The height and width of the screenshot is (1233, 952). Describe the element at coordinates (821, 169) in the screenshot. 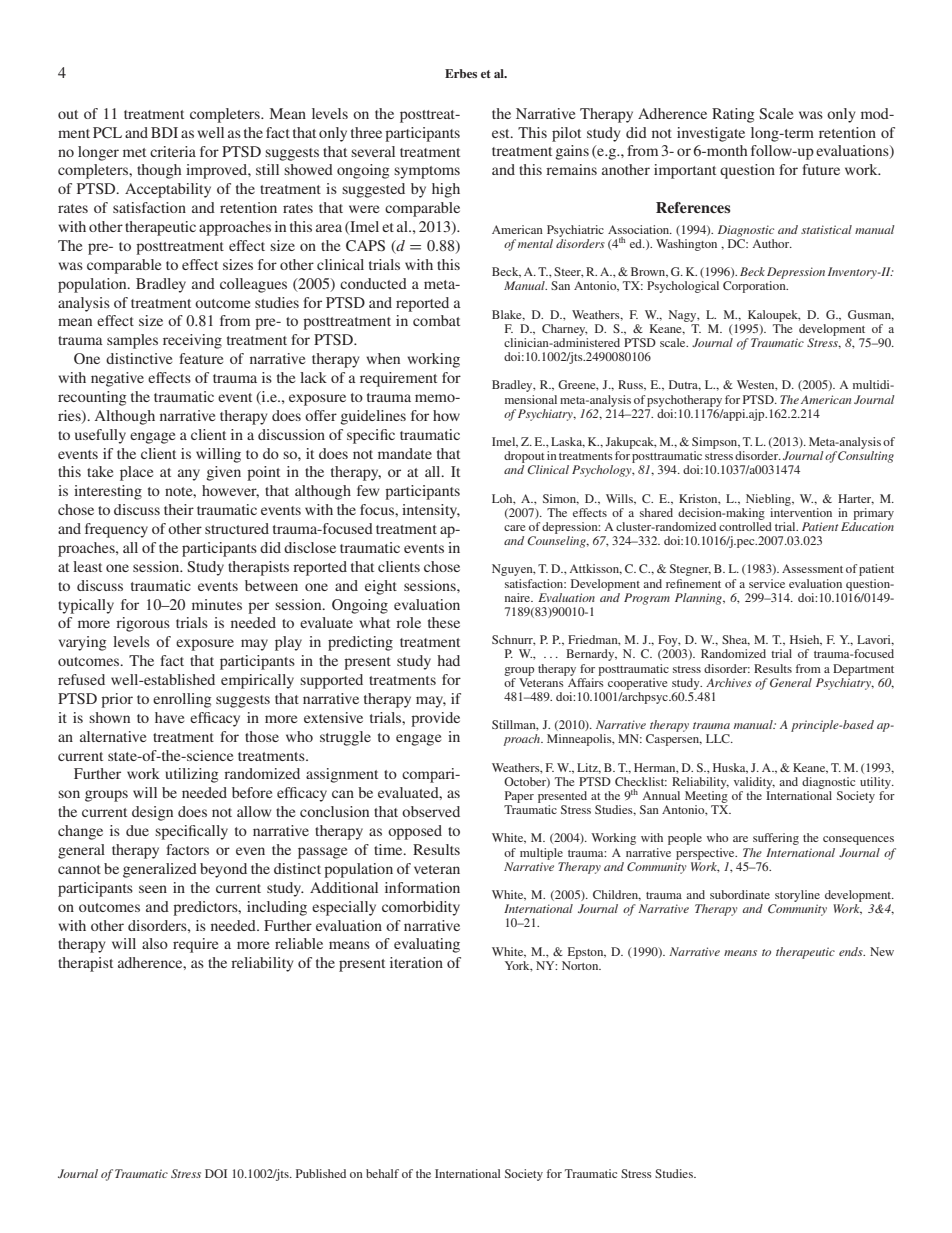

I see `future` at that location.
